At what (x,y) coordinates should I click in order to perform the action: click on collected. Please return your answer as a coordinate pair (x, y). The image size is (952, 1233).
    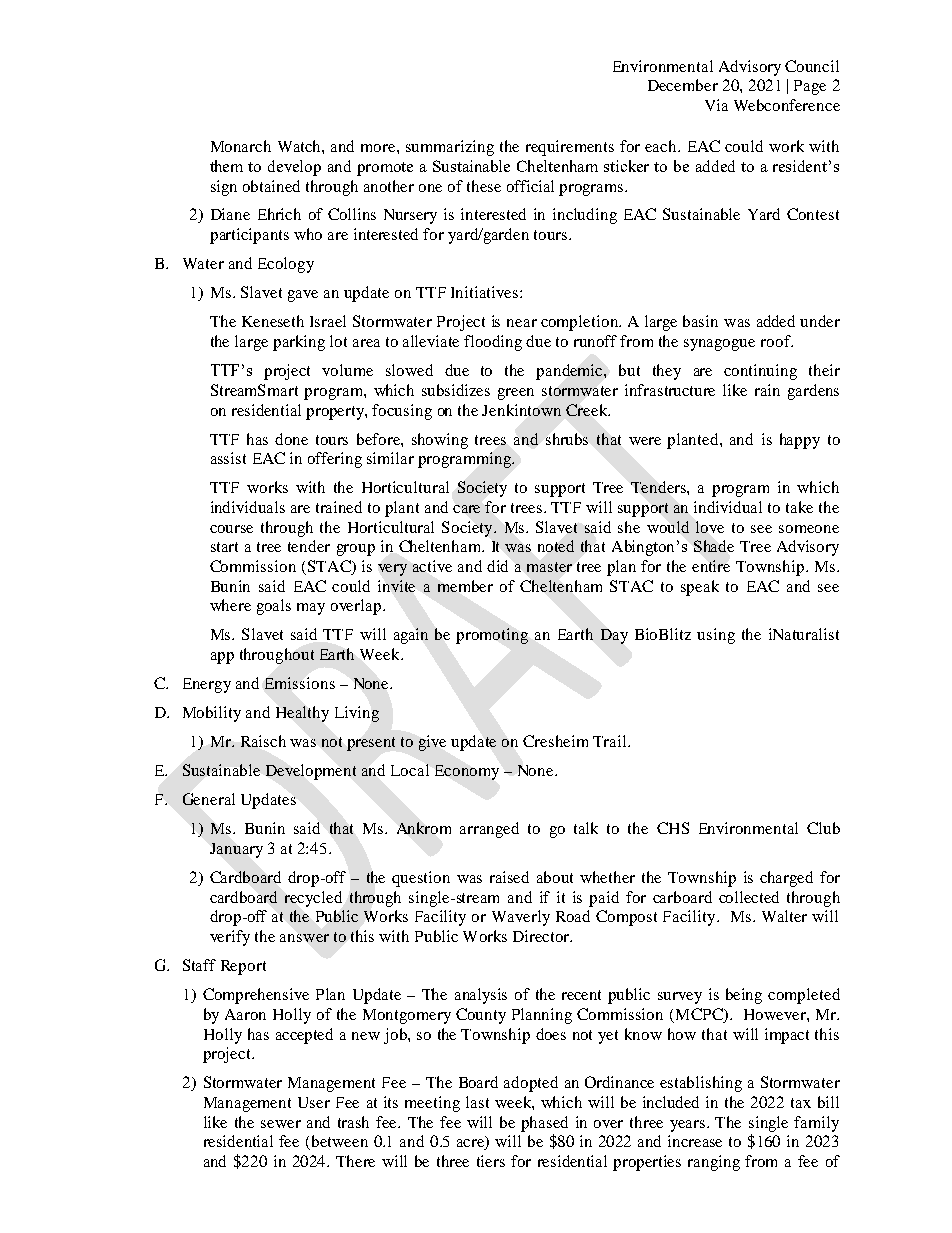
    Looking at the image, I should click on (749, 897).
